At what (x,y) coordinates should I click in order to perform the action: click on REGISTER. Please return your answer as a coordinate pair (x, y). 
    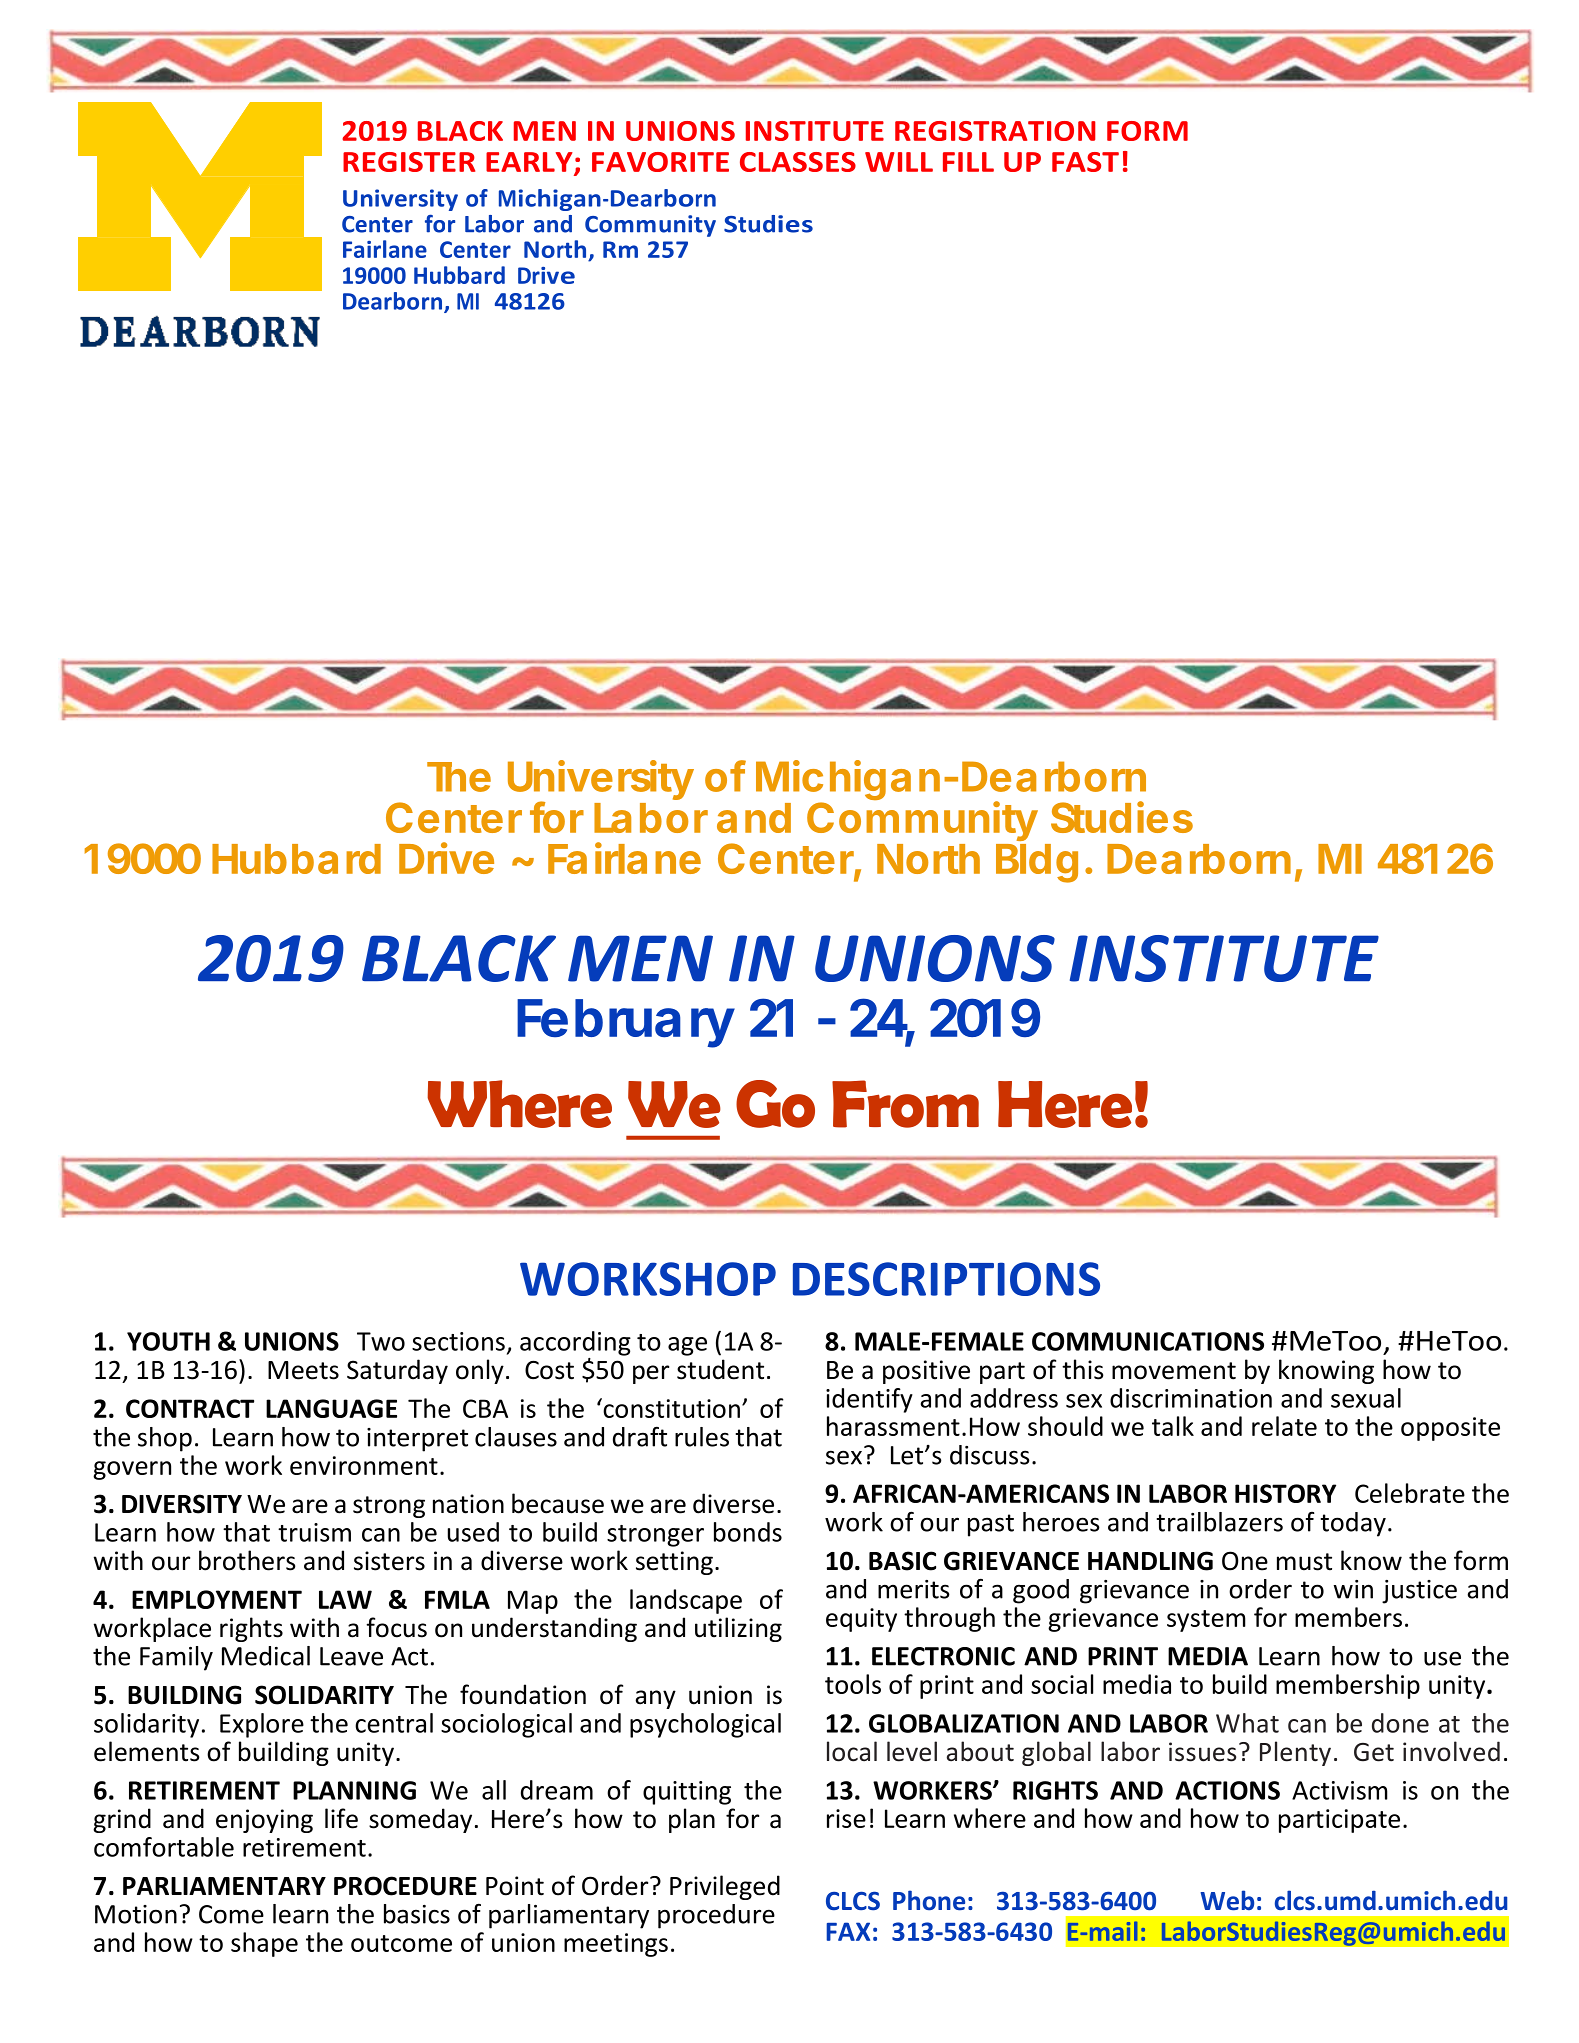
    Looking at the image, I should click on (409, 162).
